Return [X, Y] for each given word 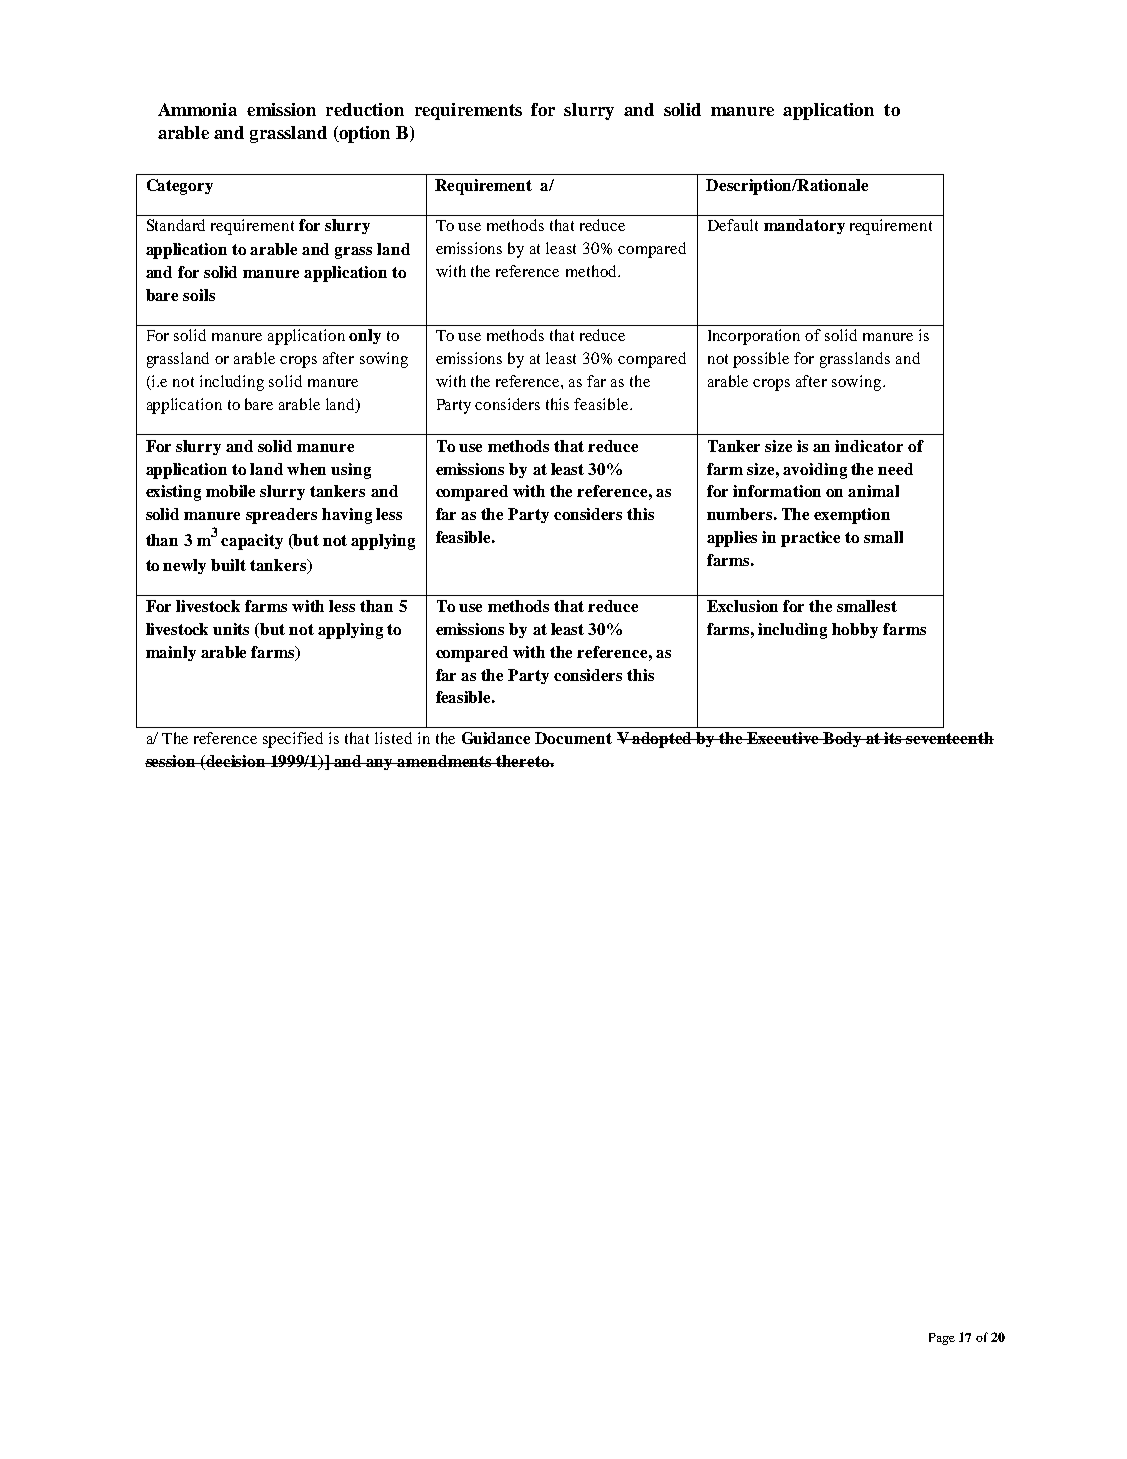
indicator [869, 446]
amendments [445, 761]
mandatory [804, 226]
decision [237, 761]
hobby [855, 630]
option [364, 134]
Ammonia [197, 109]
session [172, 761]
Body [842, 739]
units [231, 629]
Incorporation [754, 337]
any [380, 764]
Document [573, 738]
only [365, 336]
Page [942, 1339]
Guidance [496, 738]
